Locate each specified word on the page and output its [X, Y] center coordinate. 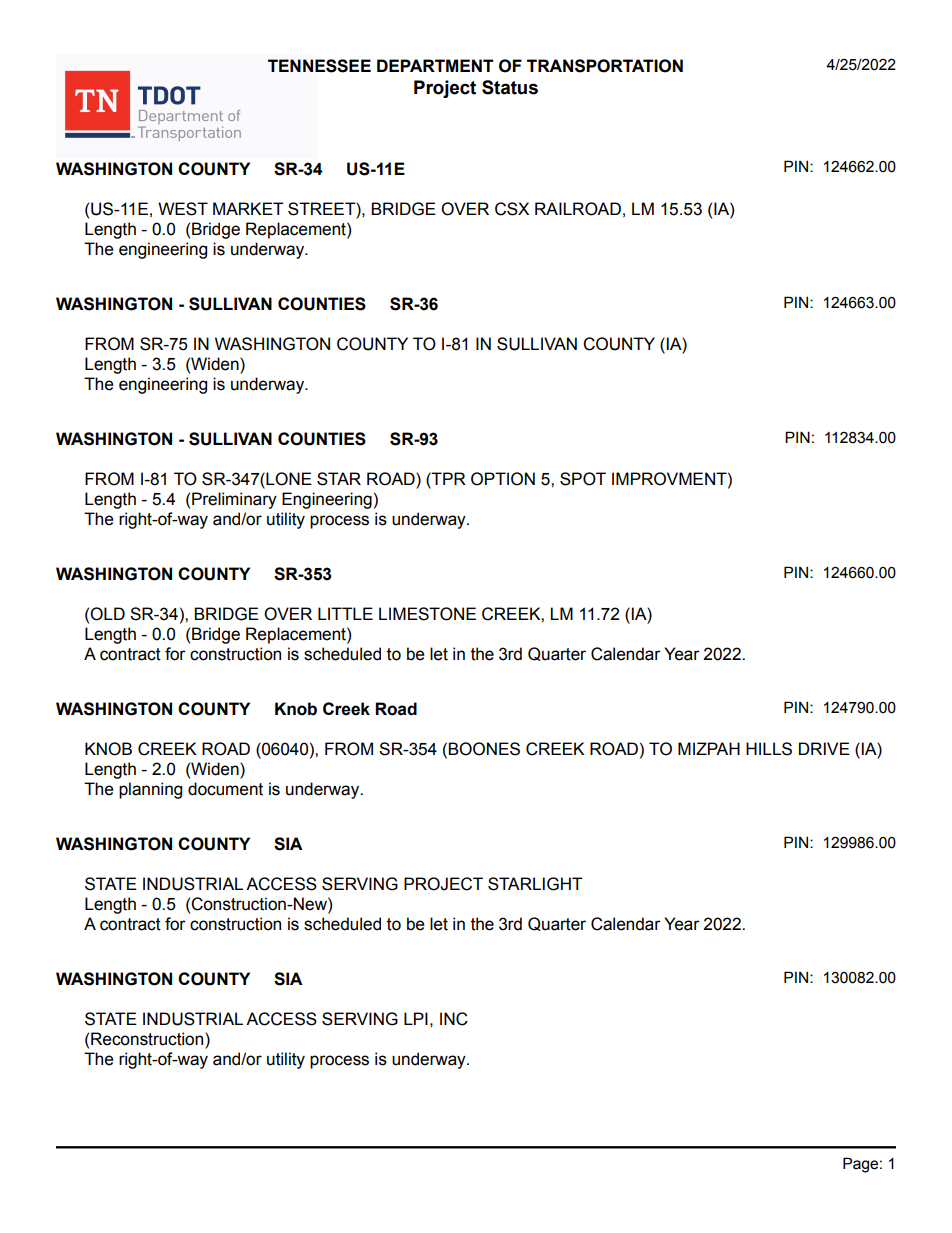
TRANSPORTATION [605, 66]
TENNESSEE [319, 66]
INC [454, 1019]
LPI [416, 1018]
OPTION [503, 479]
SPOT [583, 479]
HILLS [769, 749]
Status [510, 87]
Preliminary [234, 500]
